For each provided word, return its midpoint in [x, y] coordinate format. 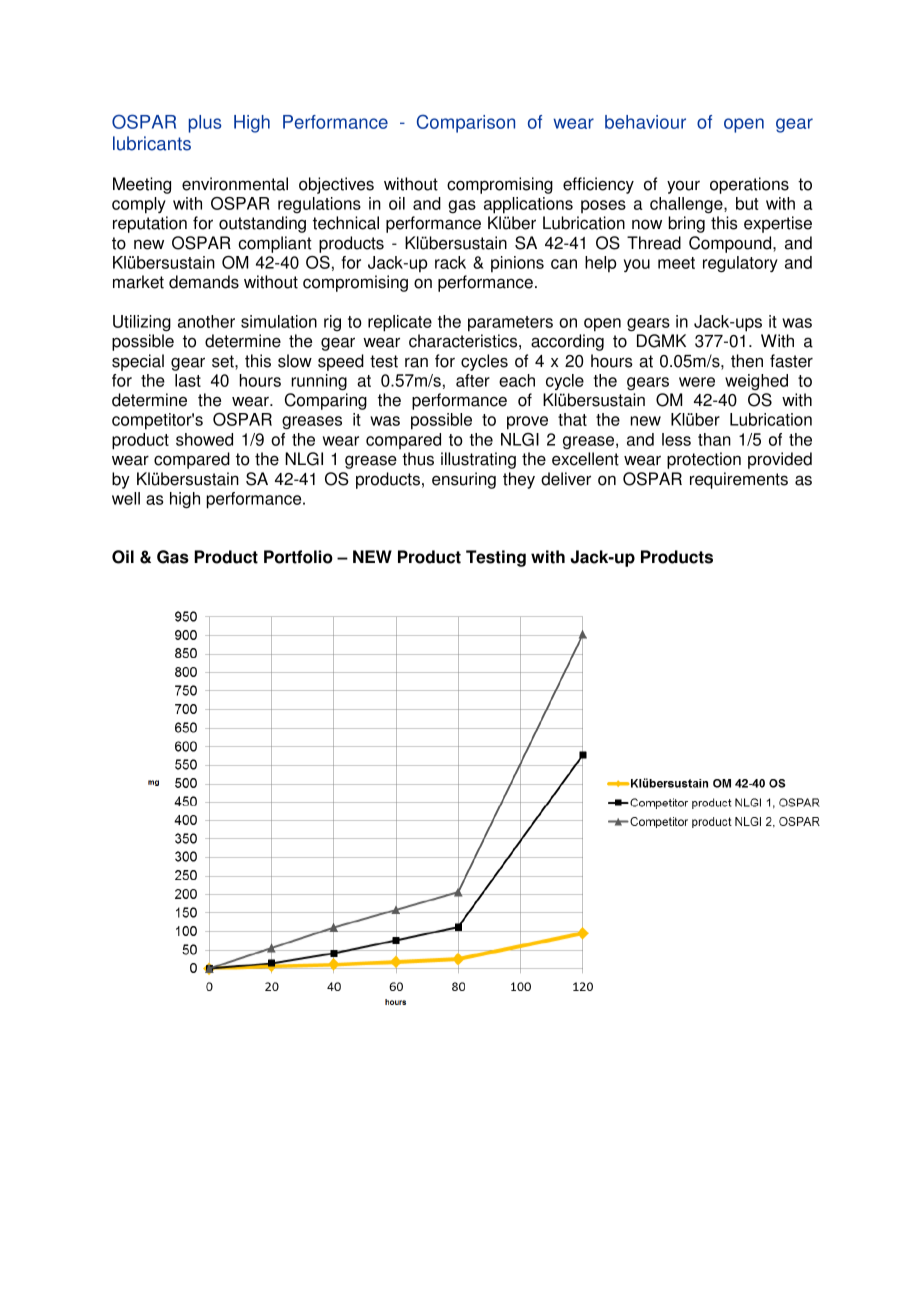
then [747, 361]
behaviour [645, 122]
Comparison [466, 123]
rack [450, 262]
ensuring [464, 480]
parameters [510, 324]
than [714, 439]
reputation [150, 224]
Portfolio [298, 557]
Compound [731, 244]
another [206, 321]
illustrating [478, 460]
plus [205, 124]
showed [204, 439]
